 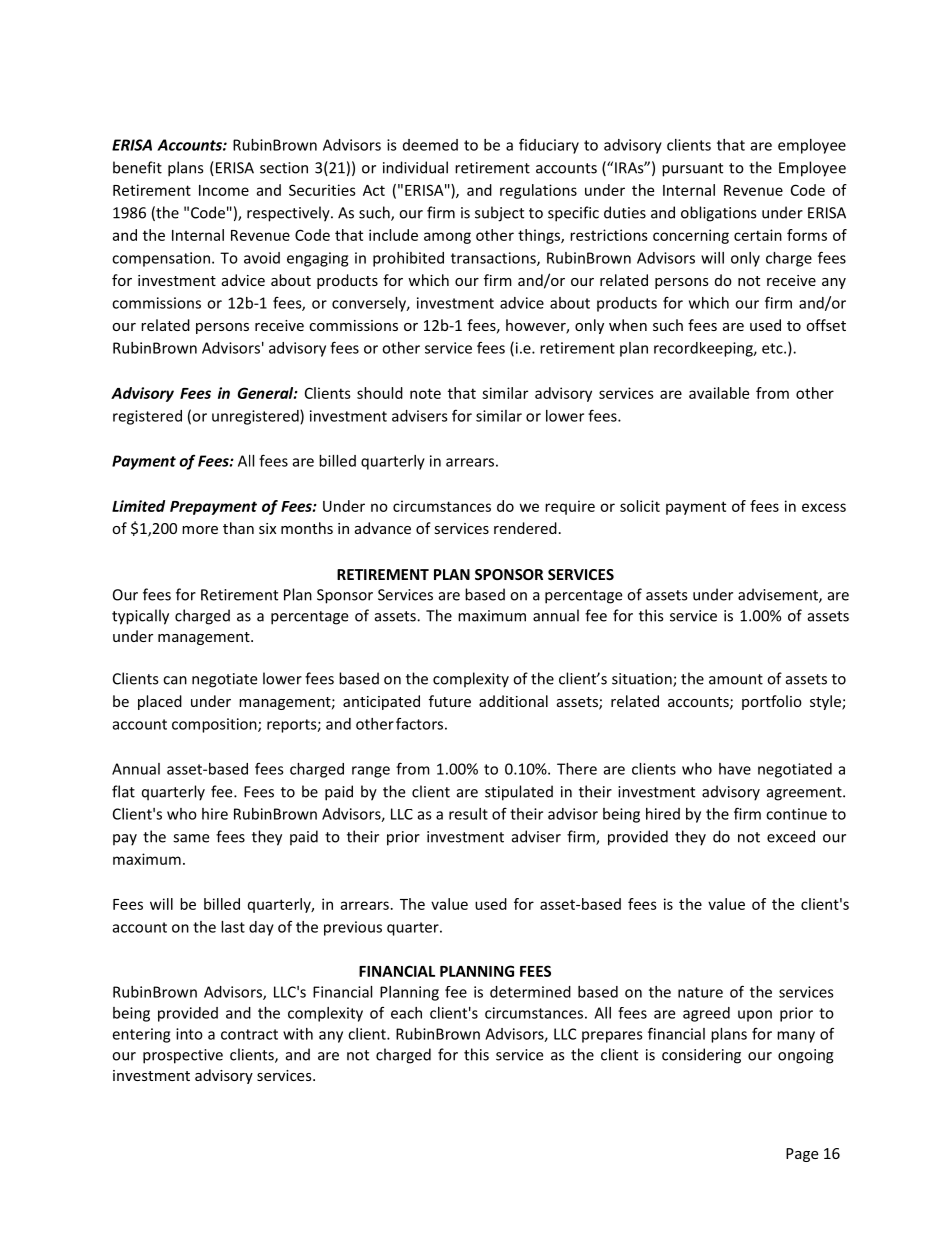 I want to click on amount, so click(x=736, y=679).
